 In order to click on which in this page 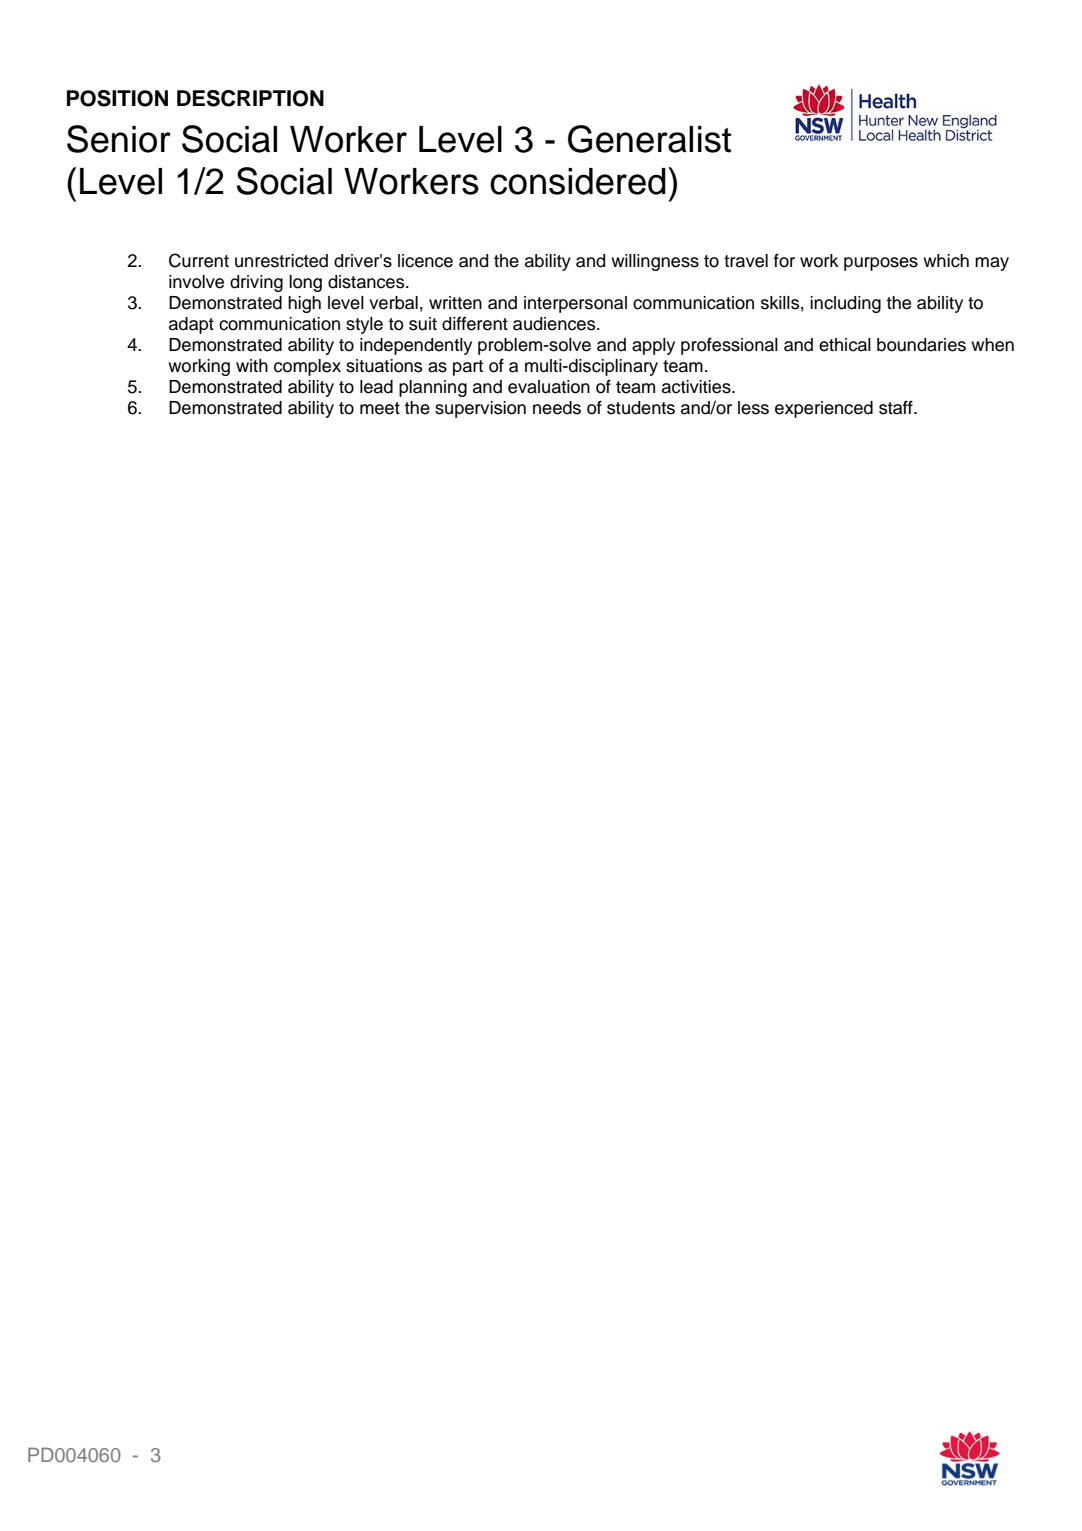, I will do `click(946, 261)`.
